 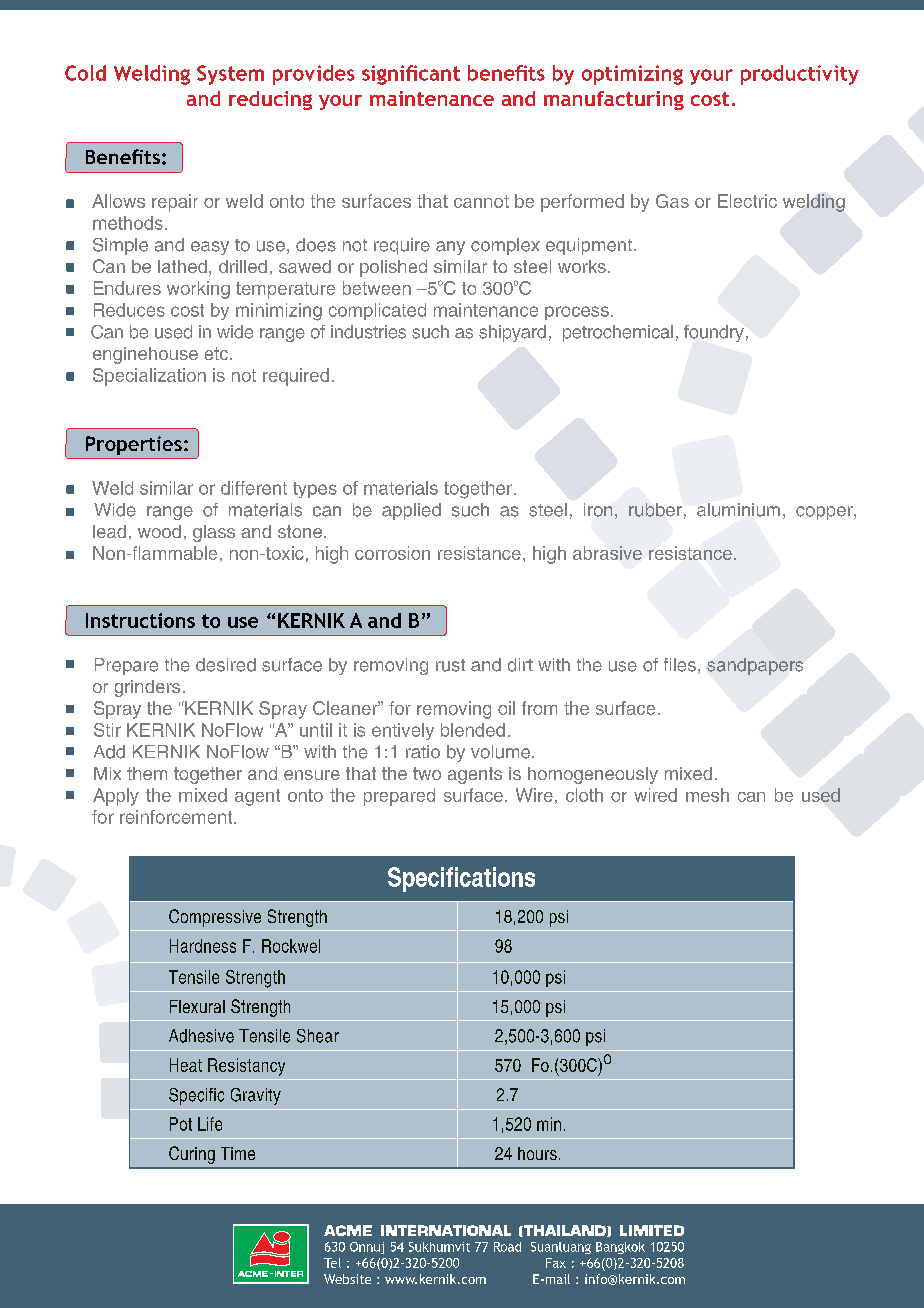 I want to click on significant, so click(x=411, y=75).
